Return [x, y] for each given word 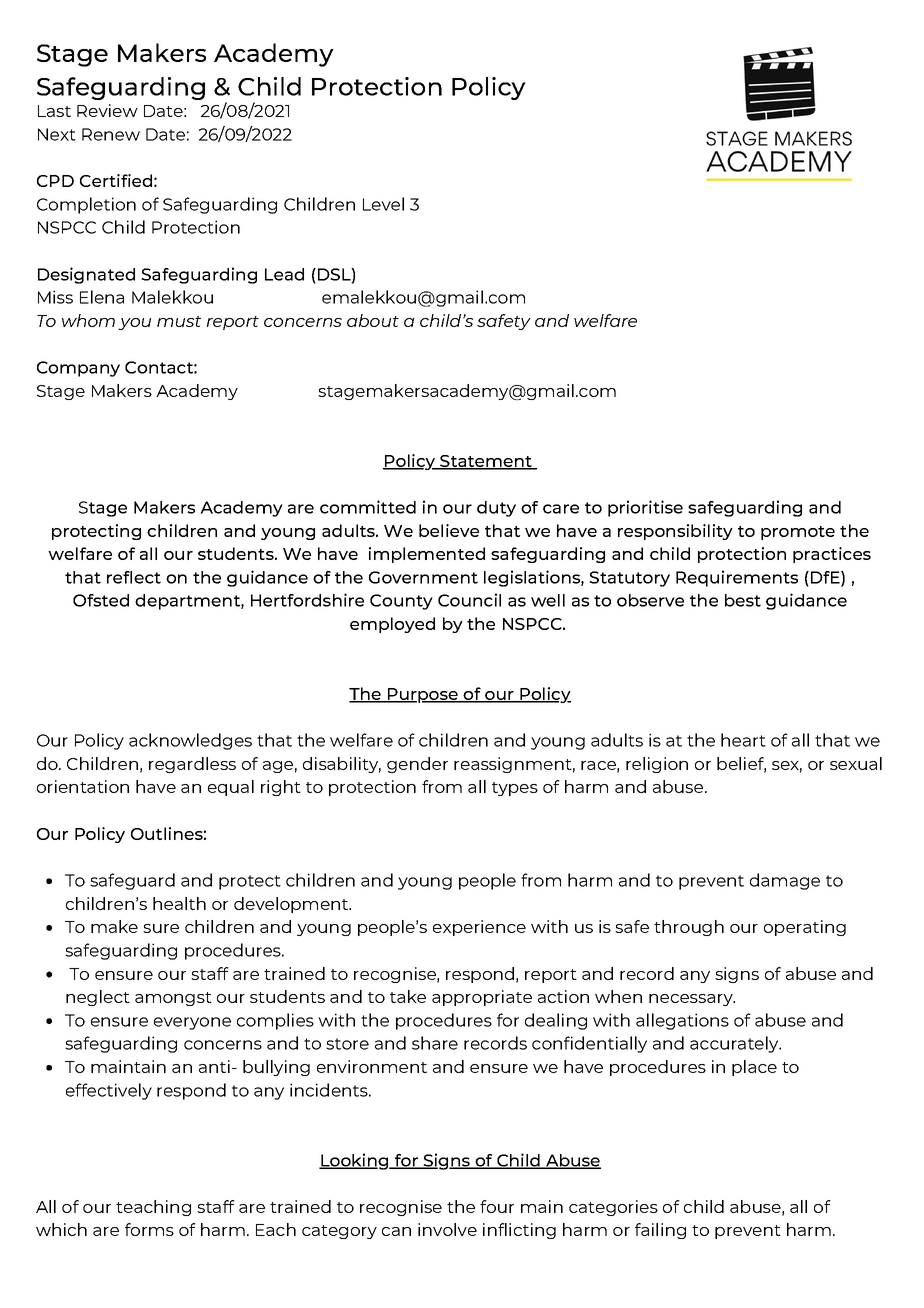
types [515, 789]
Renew [111, 134]
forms [149, 1229]
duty [496, 509]
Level [383, 204]
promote [798, 533]
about [373, 320]
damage [785, 881]
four [497, 1206]
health [179, 903]
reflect [134, 577]
